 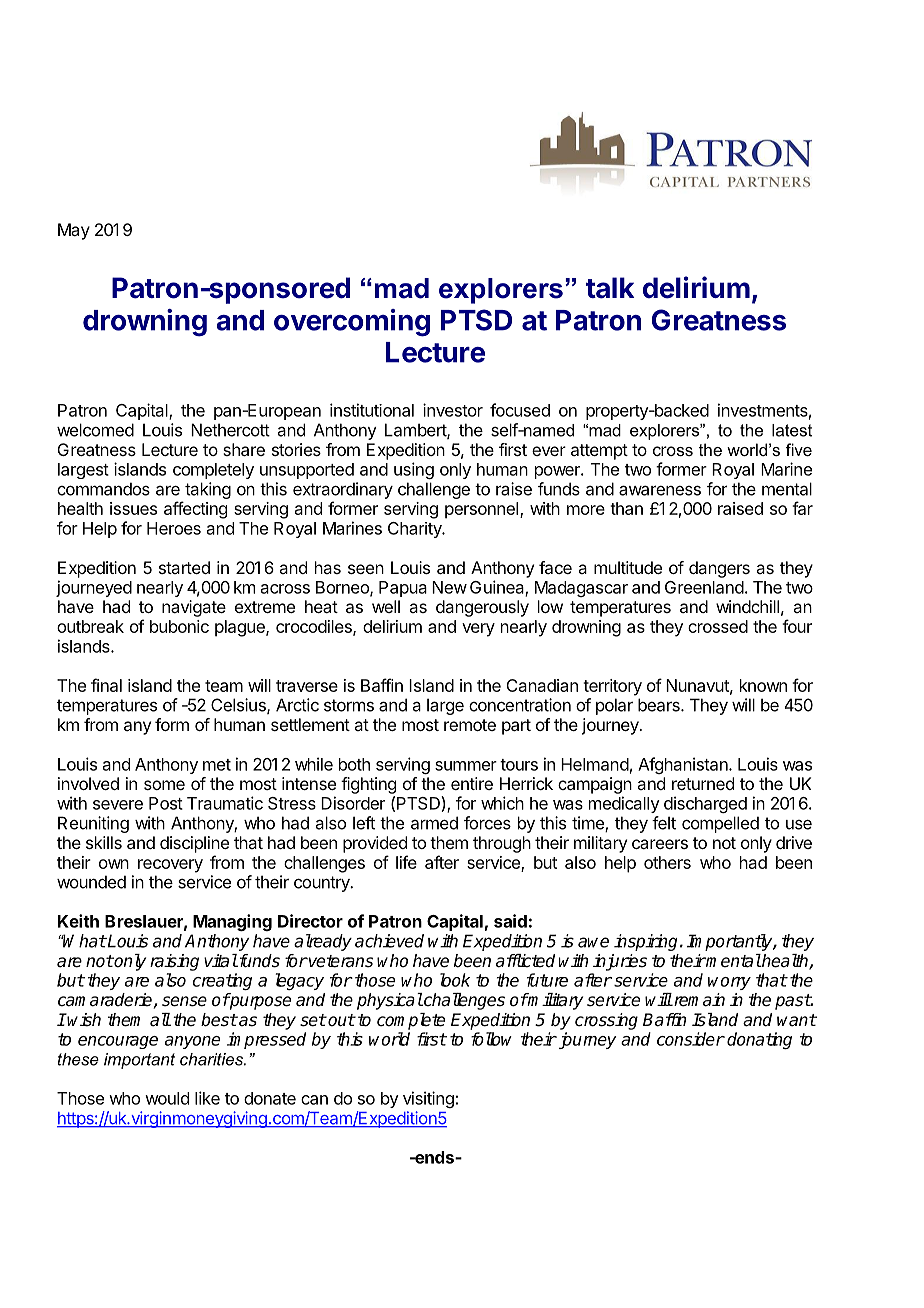 What do you see at coordinates (352, 323) in the screenshot?
I see `overcoming` at bounding box center [352, 323].
